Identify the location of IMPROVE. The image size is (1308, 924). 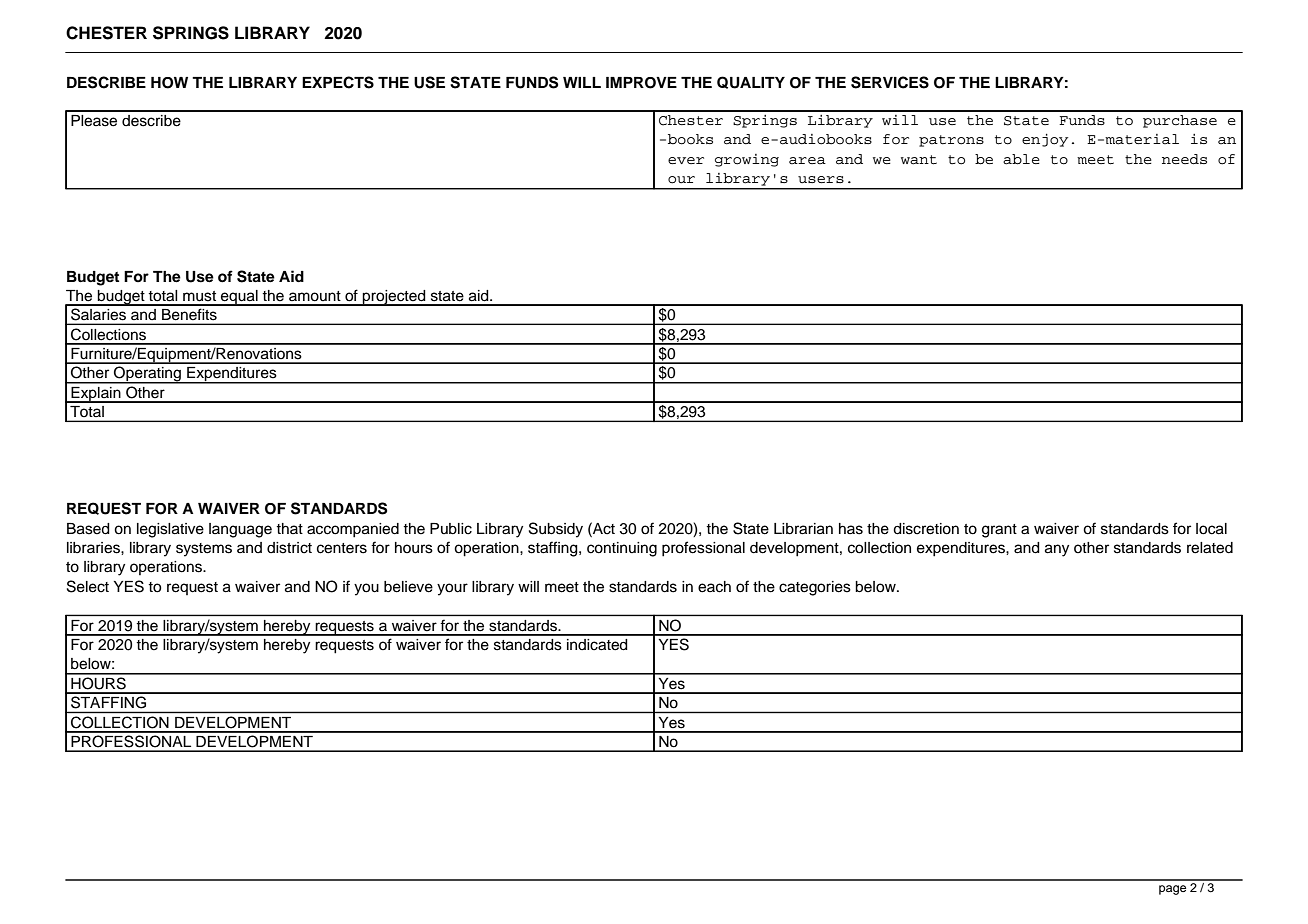
(641, 83).
